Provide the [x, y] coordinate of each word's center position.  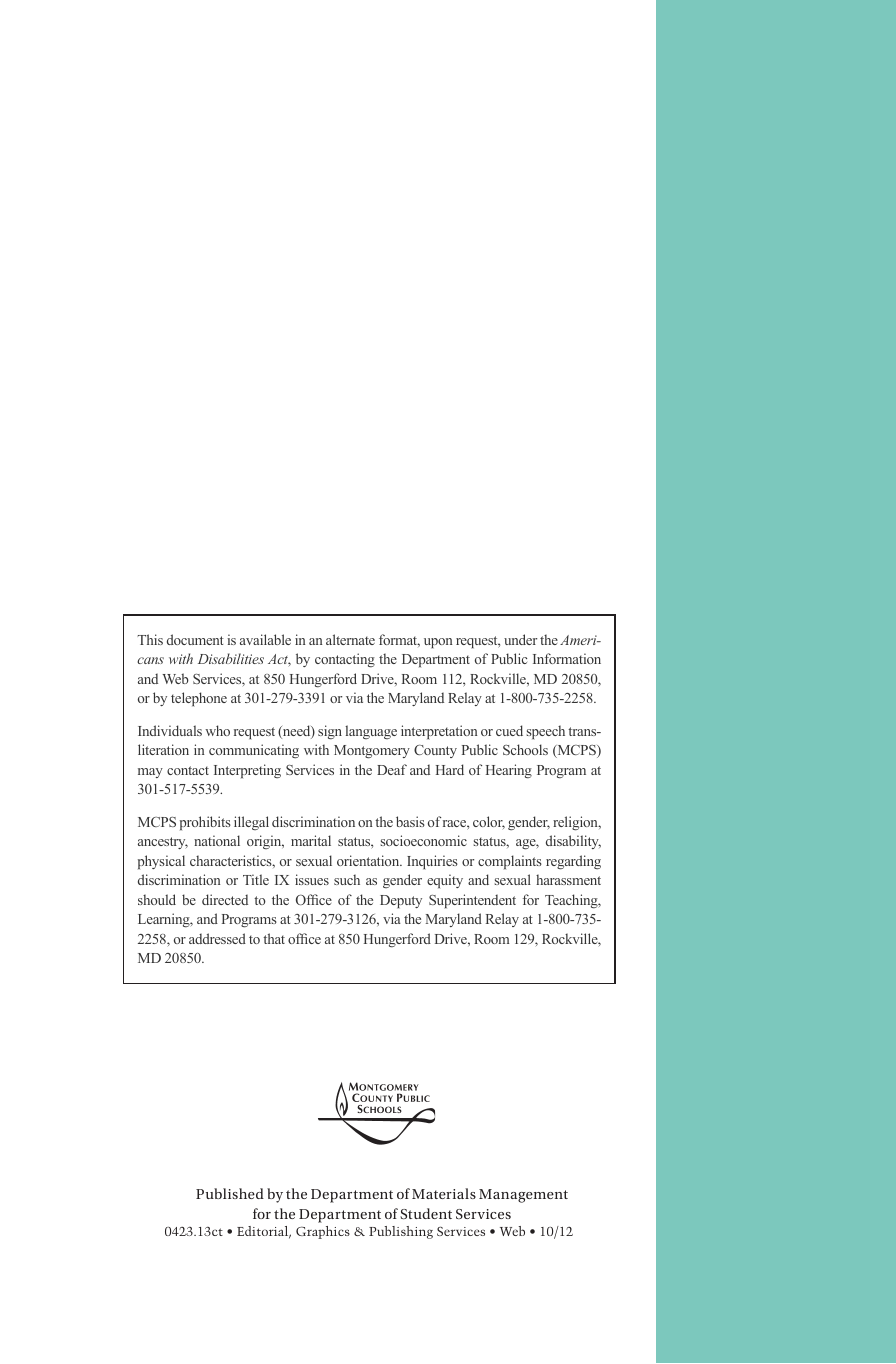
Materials [444, 1193]
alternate [350, 639]
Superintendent [472, 901]
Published [230, 1193]
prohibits [205, 823]
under [520, 639]
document [195, 639]
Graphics [323, 1232]
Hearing [509, 771]
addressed [217, 938]
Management [523, 1196]
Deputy [401, 901]
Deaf [392, 769]
